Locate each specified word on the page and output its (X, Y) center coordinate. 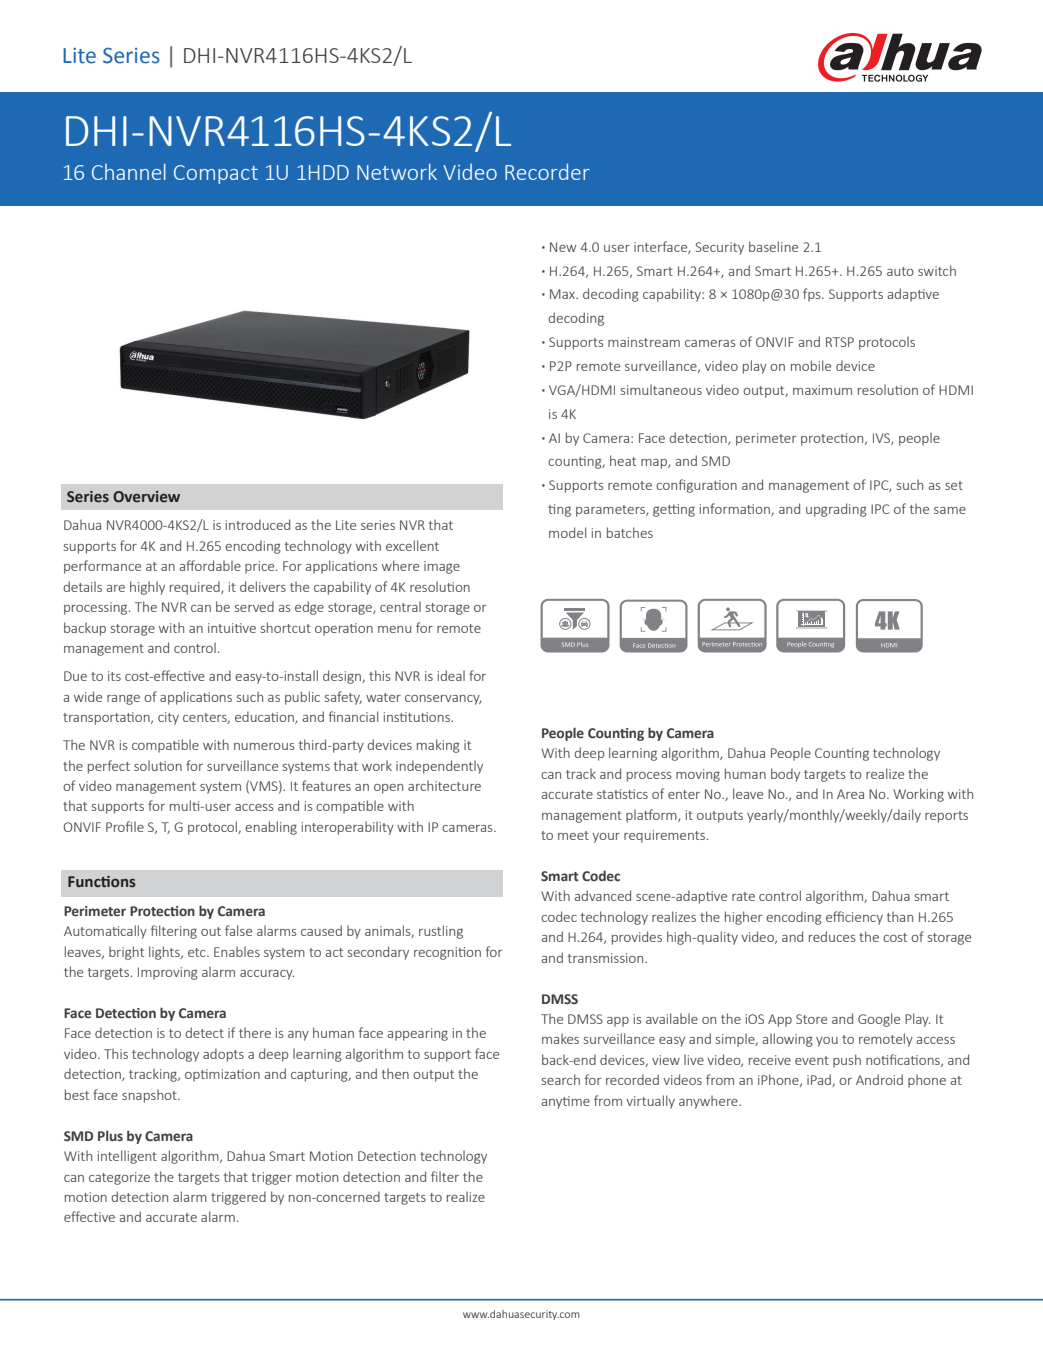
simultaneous (661, 389)
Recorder (547, 171)
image (442, 567)
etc (198, 952)
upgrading (836, 510)
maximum (822, 390)
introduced (258, 524)
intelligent (127, 1157)
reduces (832, 936)
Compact (216, 174)
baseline (773, 246)
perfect (109, 767)
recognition (447, 953)
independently (439, 767)
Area (850, 794)
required (196, 588)
